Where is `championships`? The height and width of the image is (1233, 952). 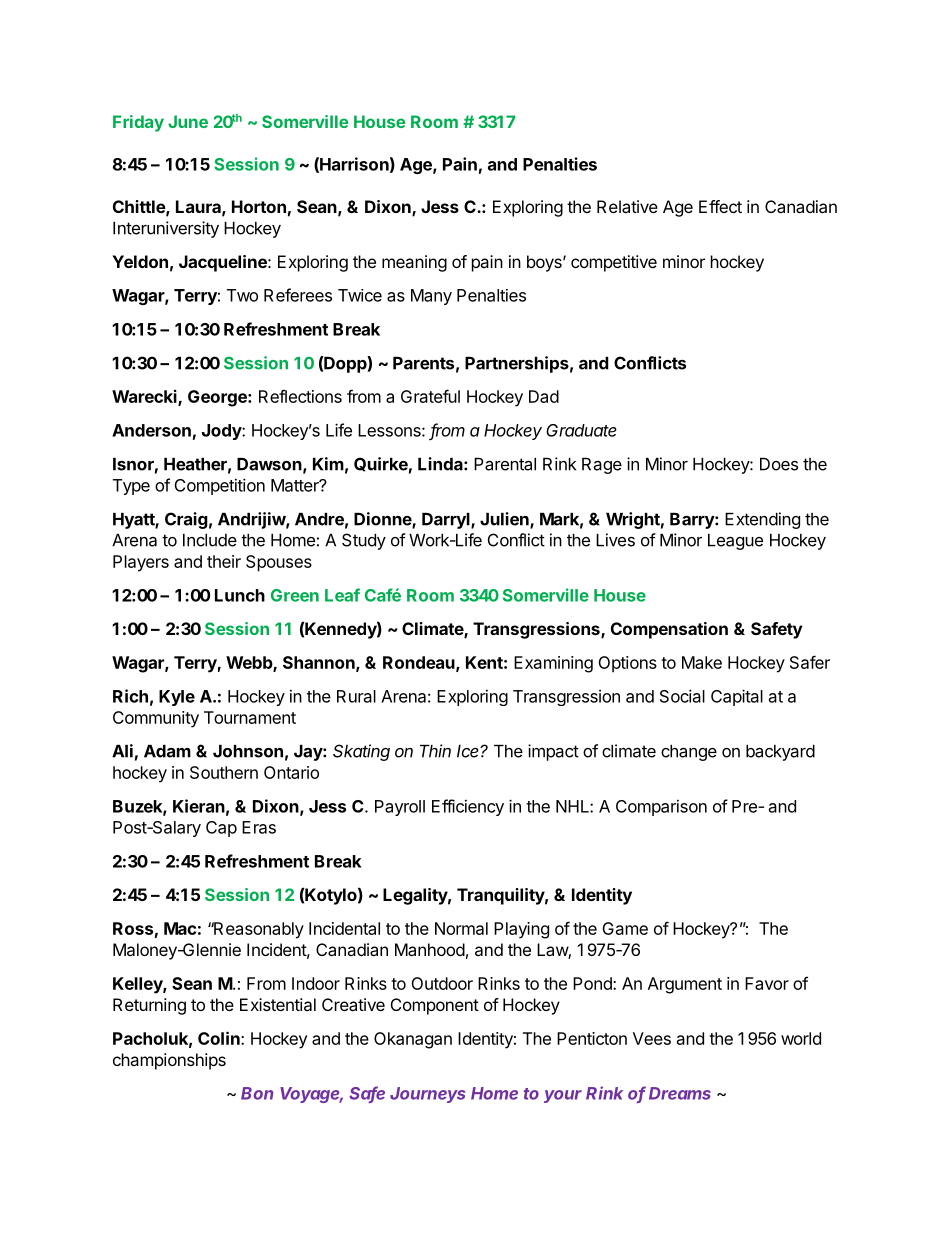
championships is located at coordinates (169, 1061).
